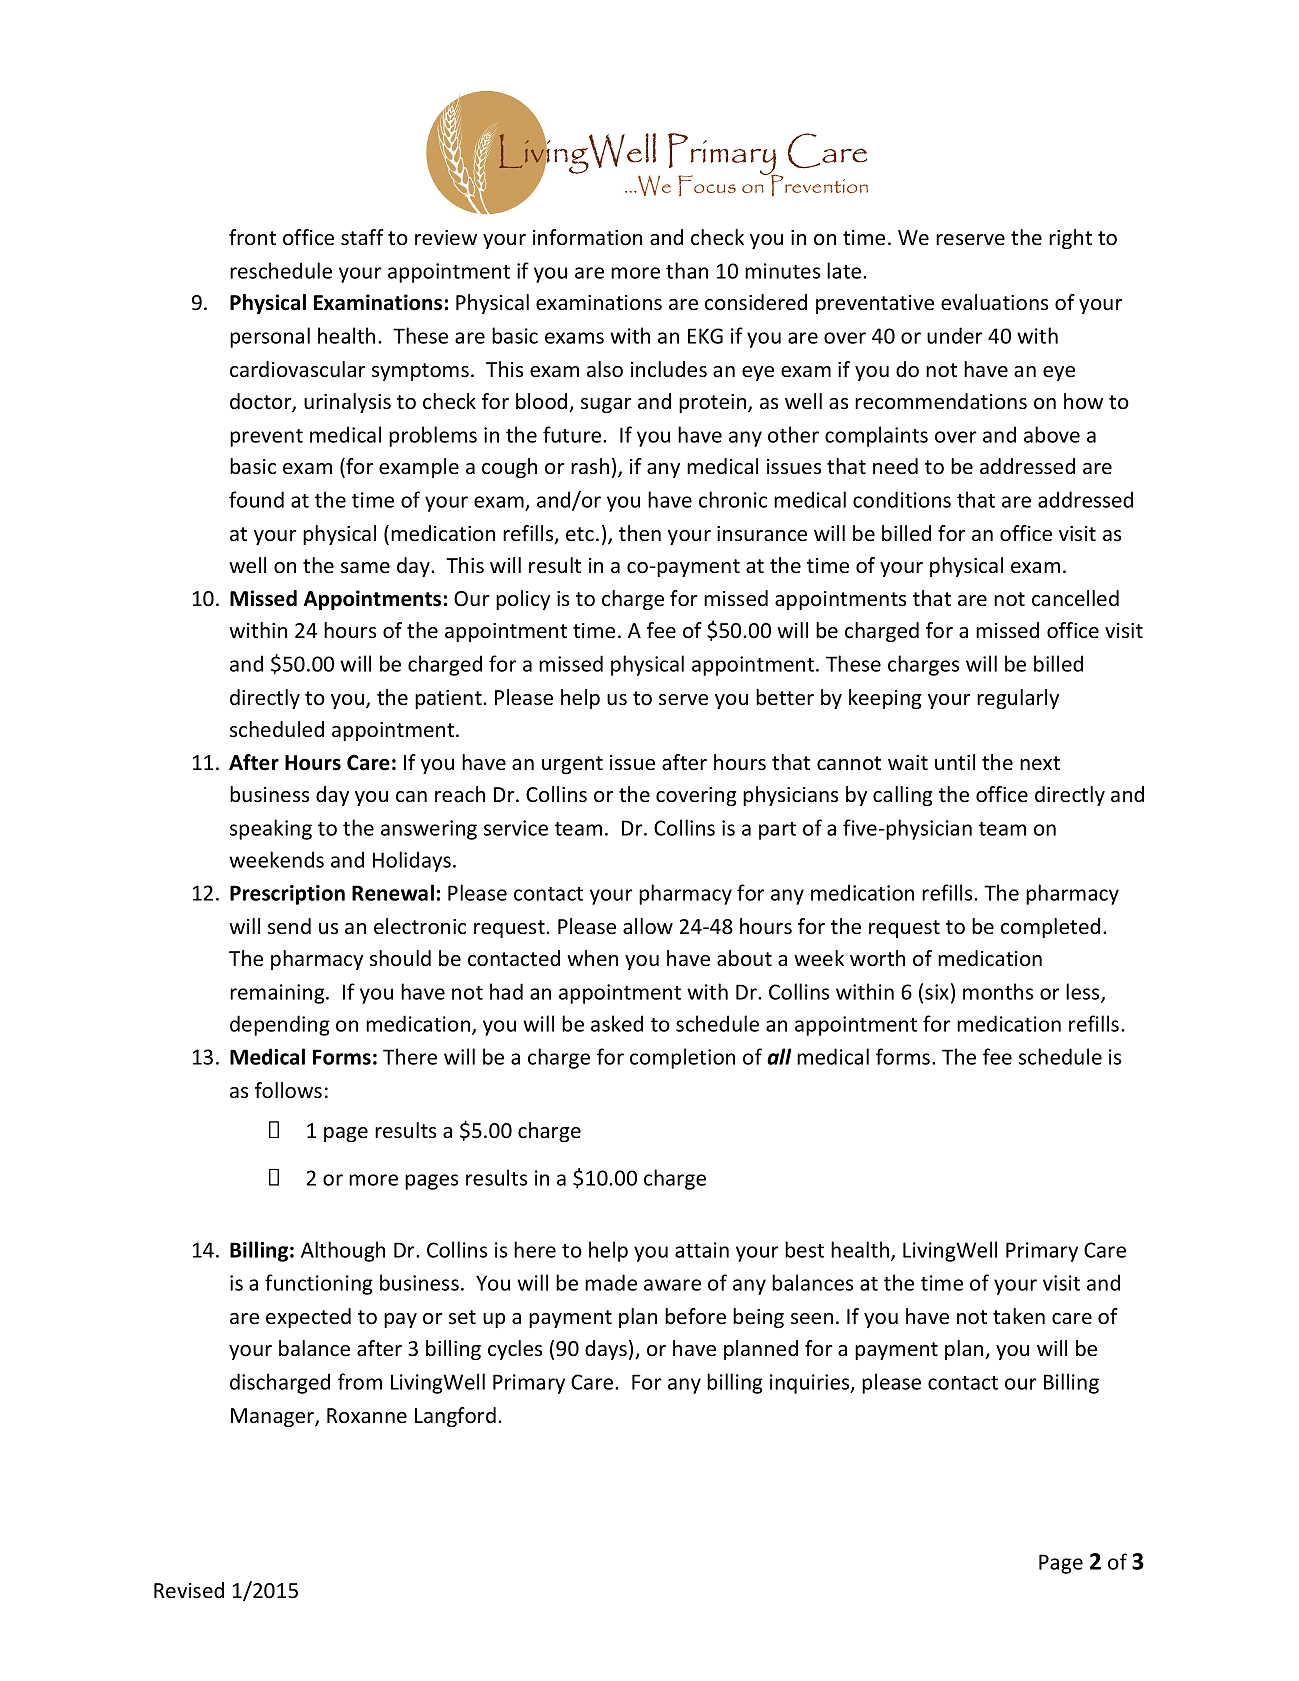  What do you see at coordinates (1050, 928) in the page?
I see `completed` at bounding box center [1050, 928].
